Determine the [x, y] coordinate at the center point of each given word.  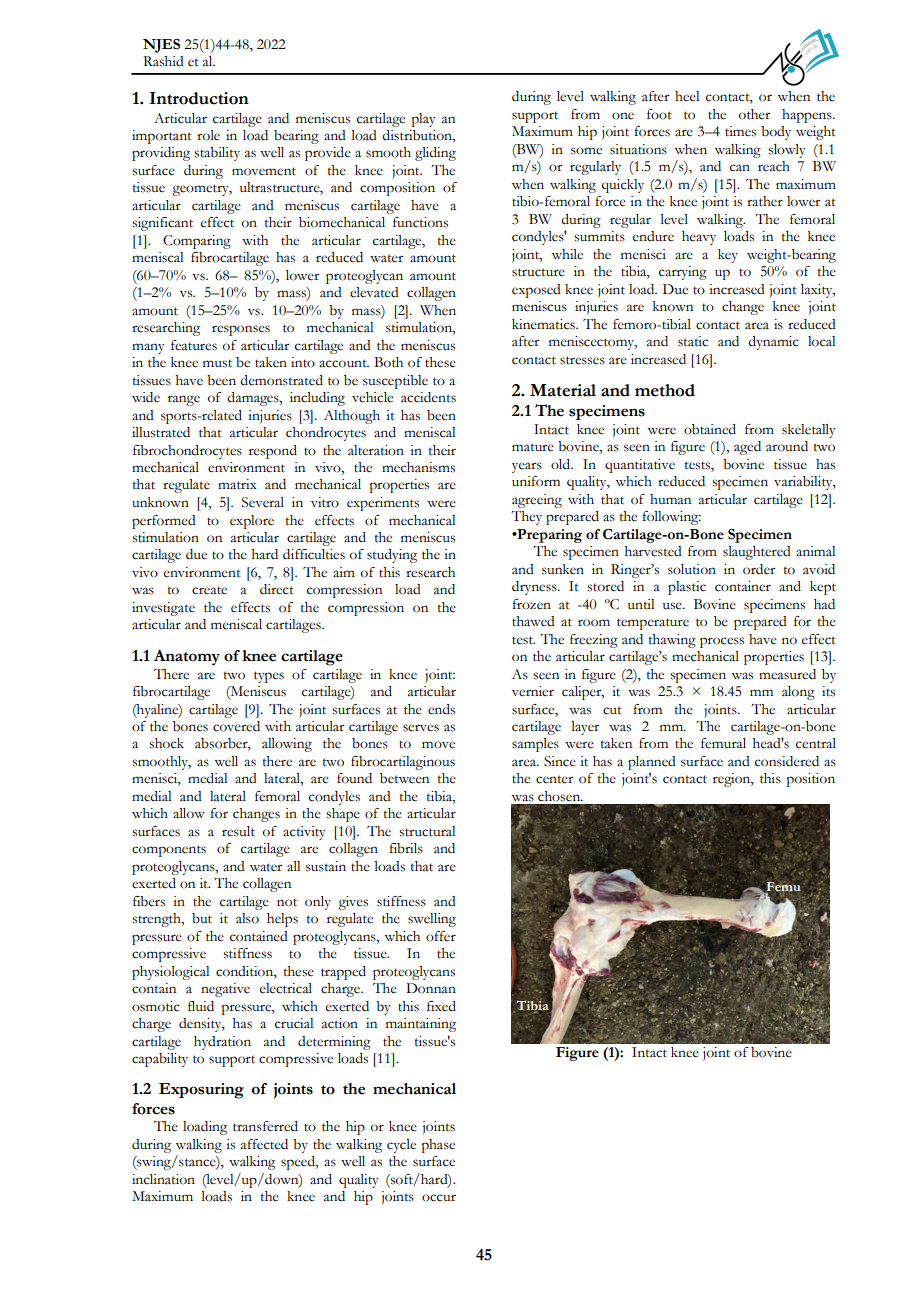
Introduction [199, 98]
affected [264, 1144]
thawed [533, 621]
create [209, 590]
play [423, 120]
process [722, 642]
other [754, 114]
